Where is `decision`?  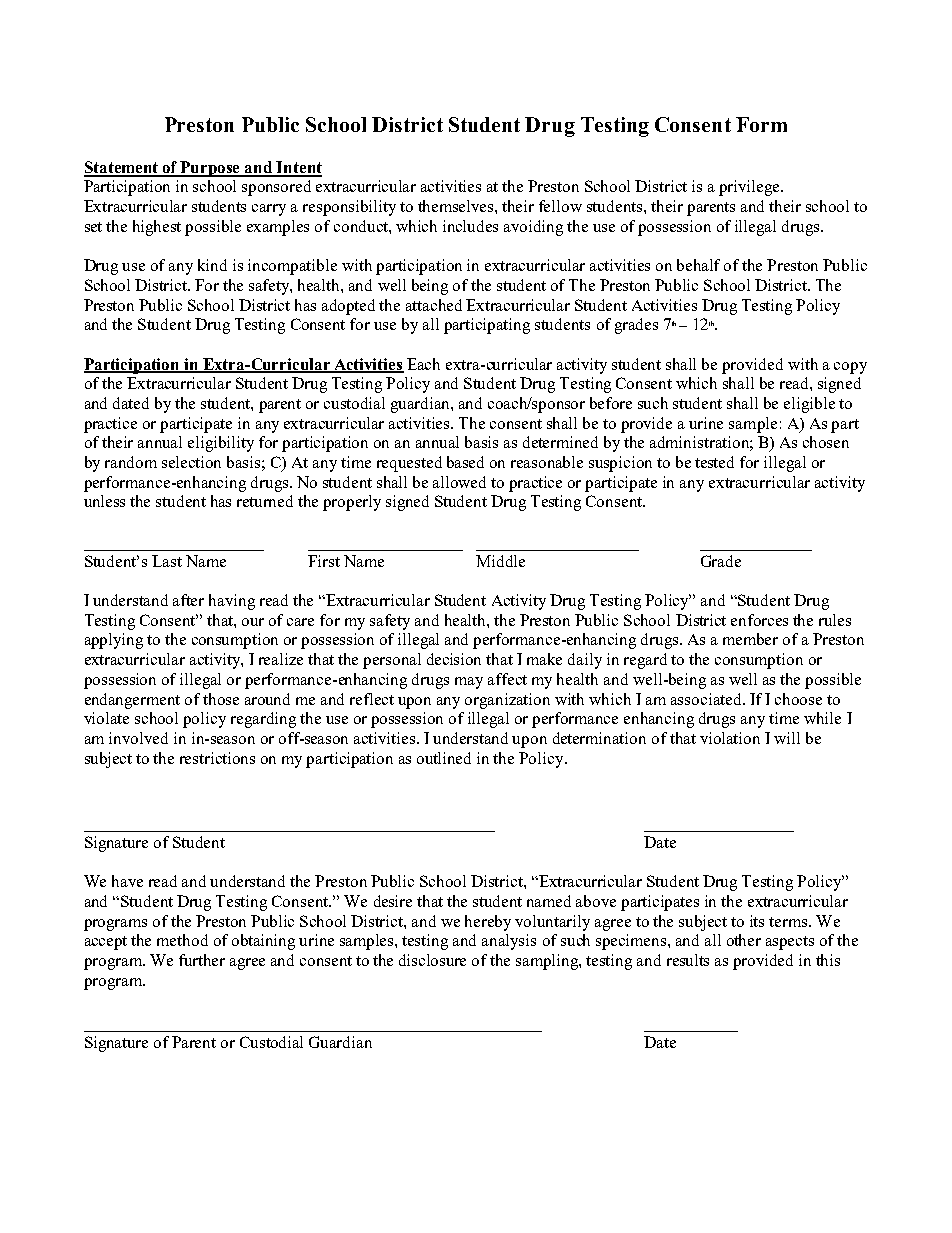 decision is located at coordinates (454, 659).
